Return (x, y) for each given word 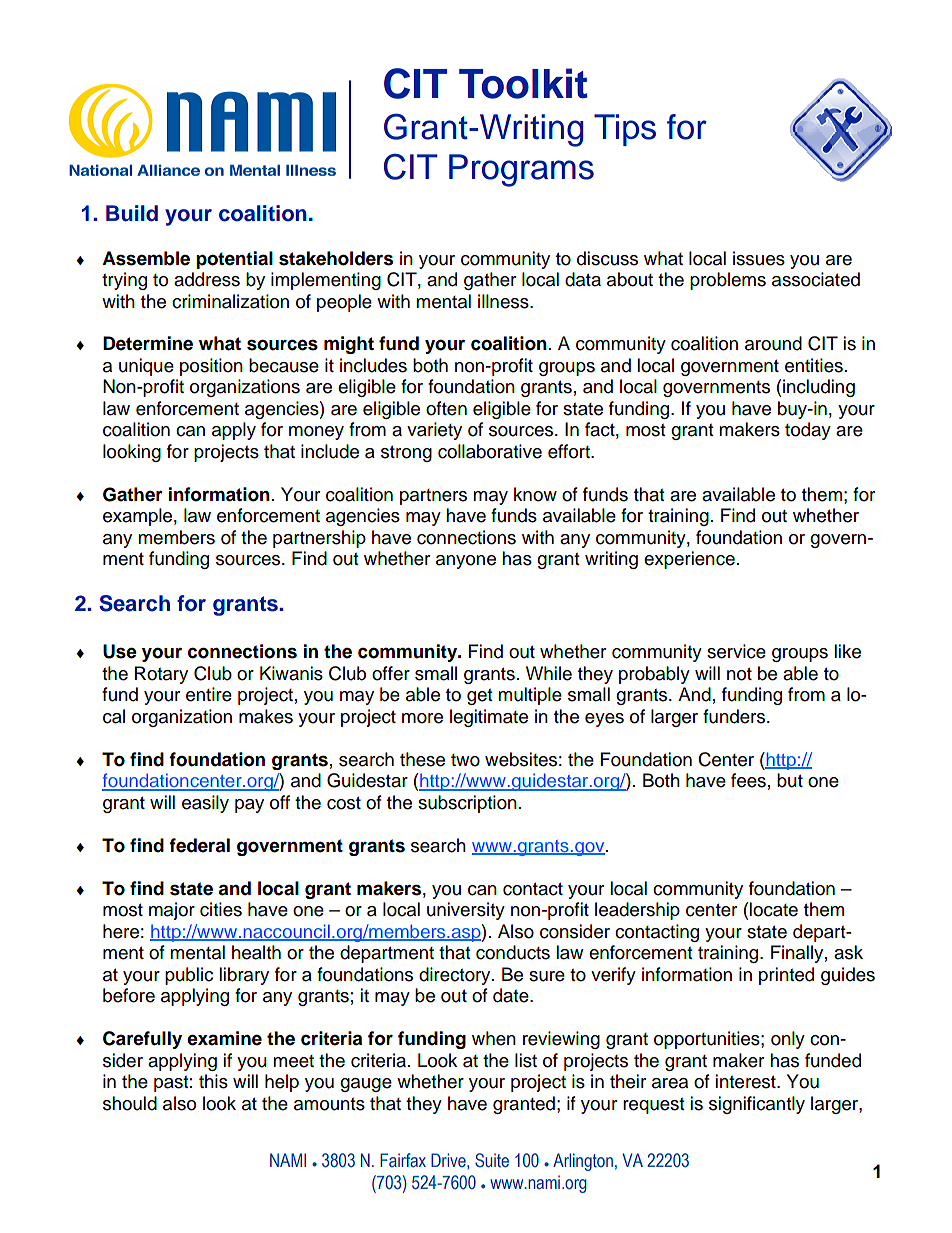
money (316, 433)
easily (205, 804)
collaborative (490, 451)
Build (132, 213)
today (808, 431)
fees (748, 780)
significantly (757, 1105)
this (213, 1081)
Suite (492, 1160)
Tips (625, 130)
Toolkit (523, 83)
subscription (467, 804)
